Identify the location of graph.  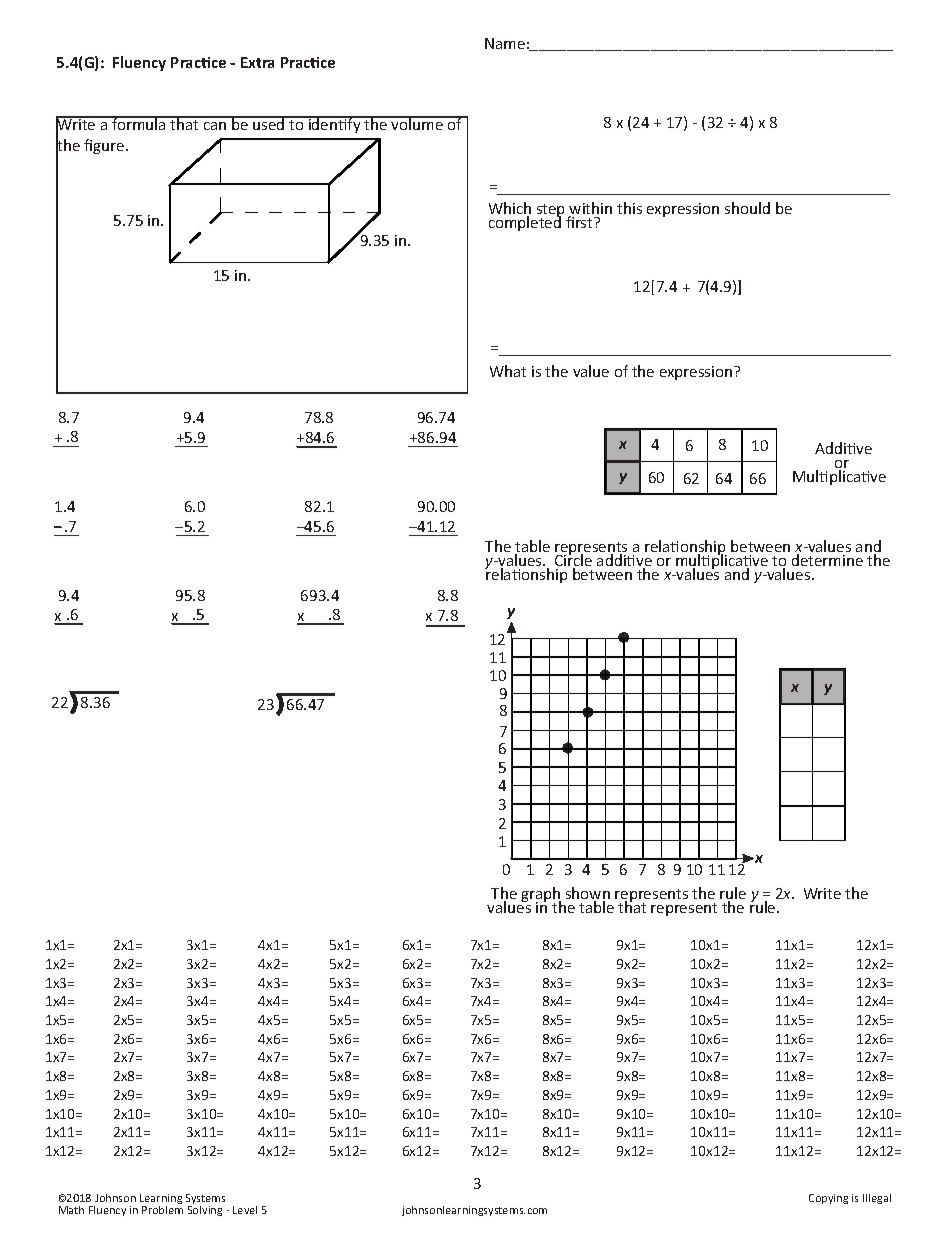
(541, 896).
